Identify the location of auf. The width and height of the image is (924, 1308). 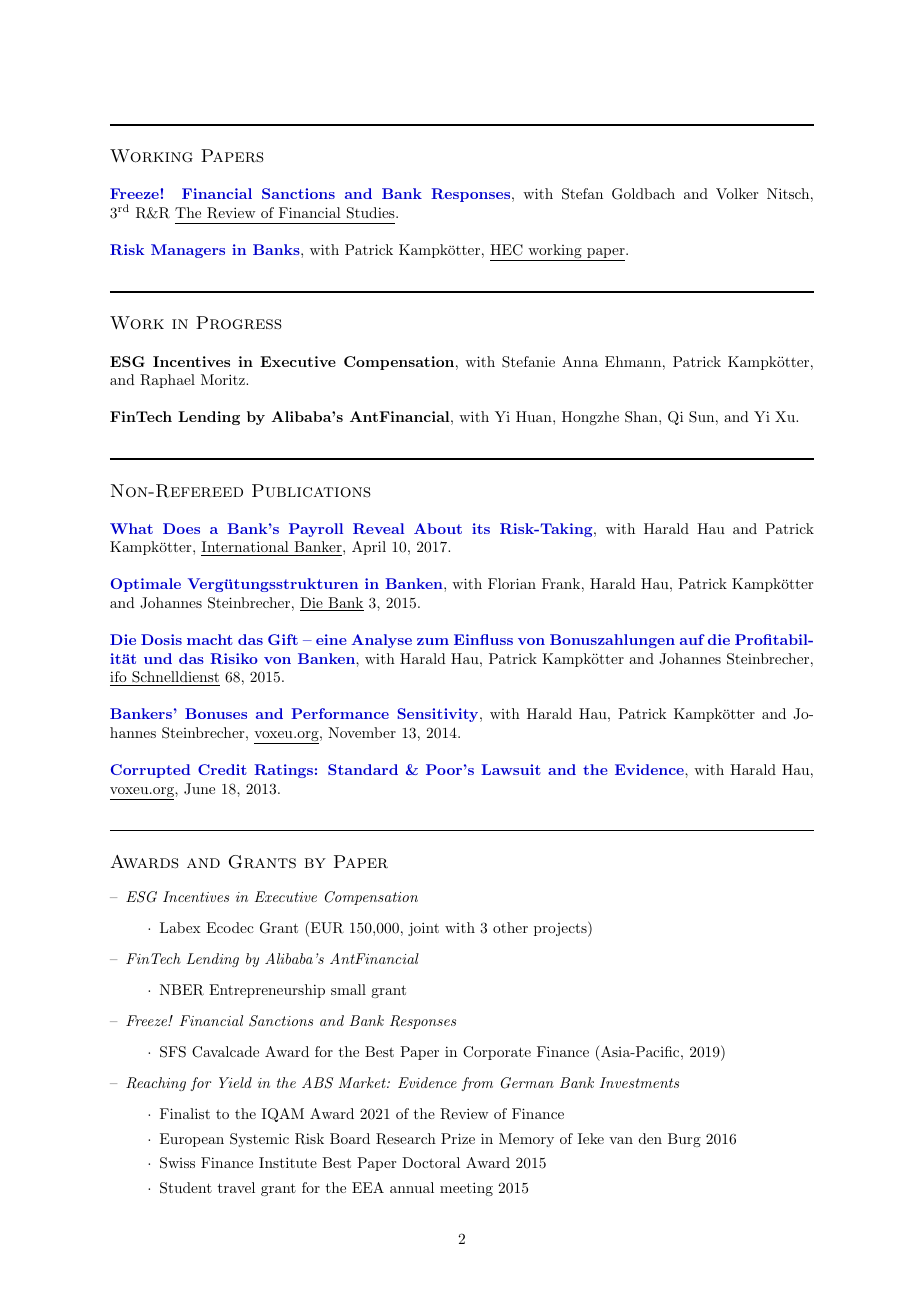
(692, 639).
